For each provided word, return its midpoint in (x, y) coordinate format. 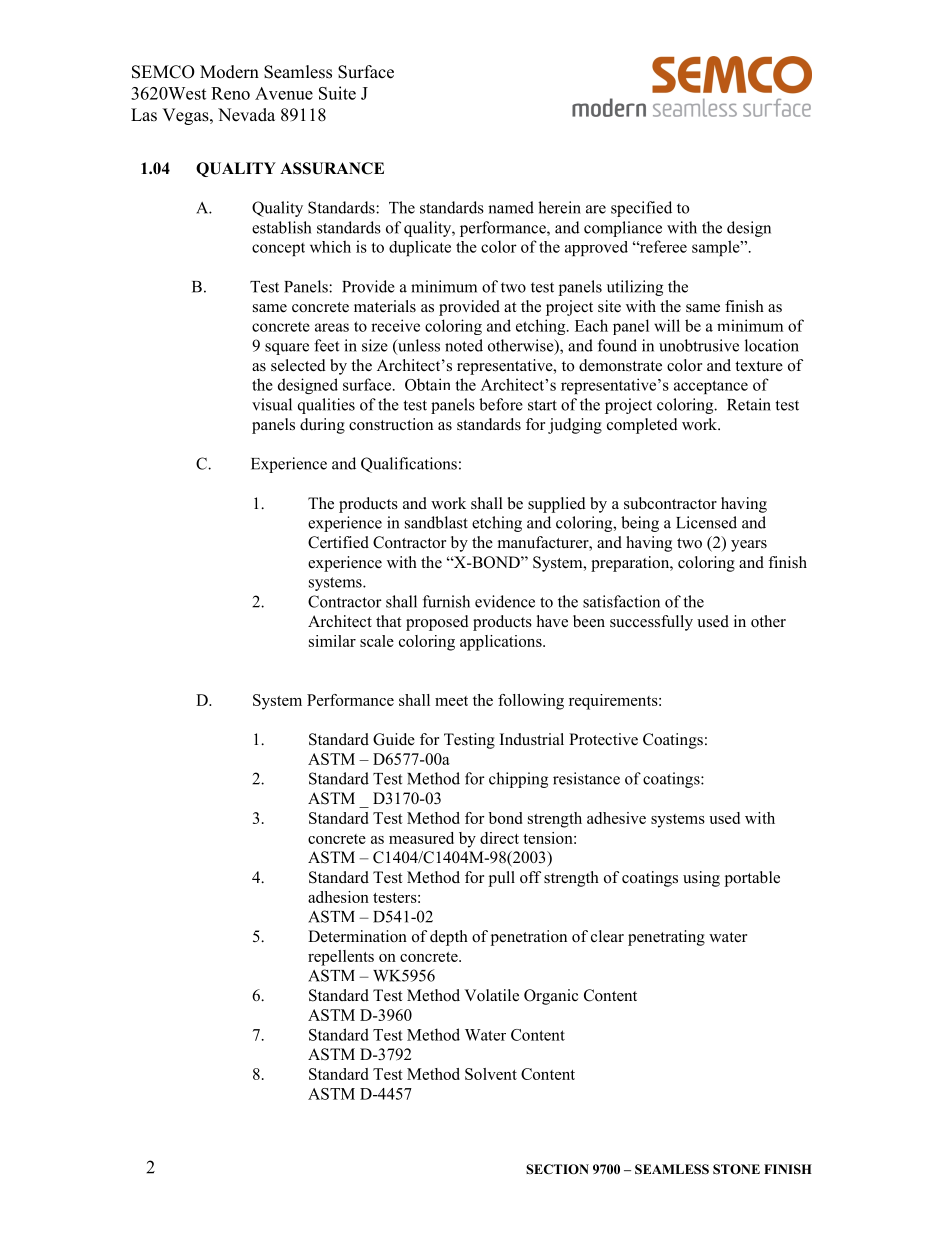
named (511, 207)
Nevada (246, 115)
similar (332, 641)
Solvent (491, 1074)
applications (502, 643)
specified (641, 209)
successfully (651, 623)
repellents (341, 958)
